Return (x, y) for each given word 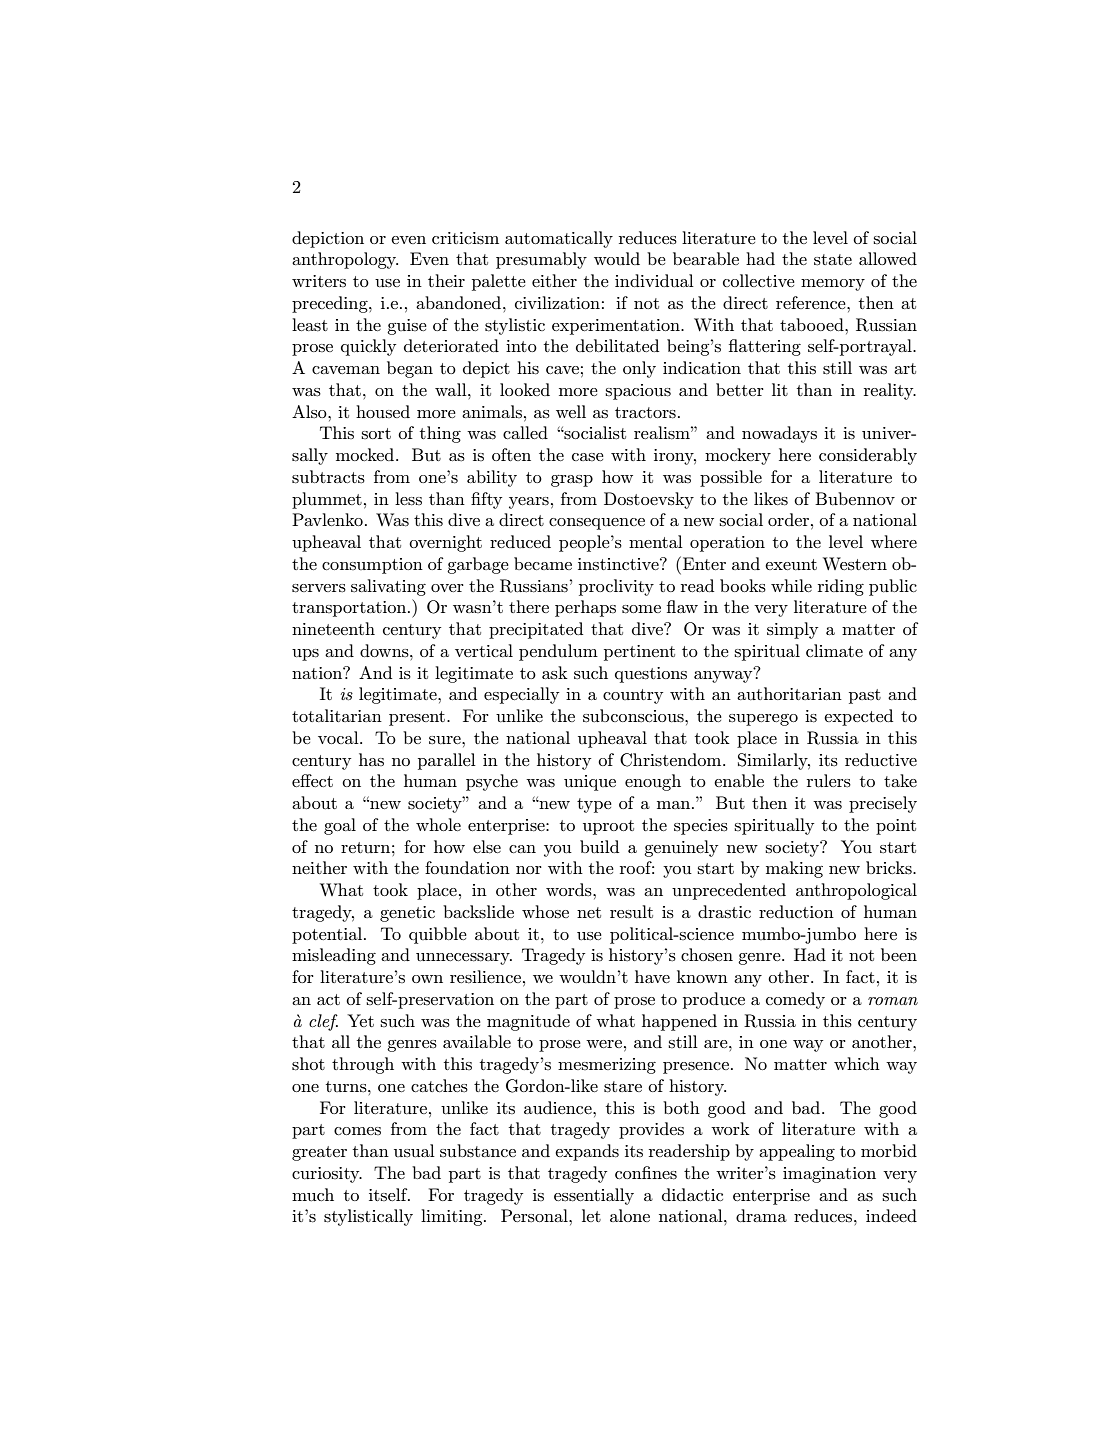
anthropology (345, 260)
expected (858, 717)
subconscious (634, 716)
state (833, 260)
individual (654, 280)
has (371, 759)
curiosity (327, 1175)
